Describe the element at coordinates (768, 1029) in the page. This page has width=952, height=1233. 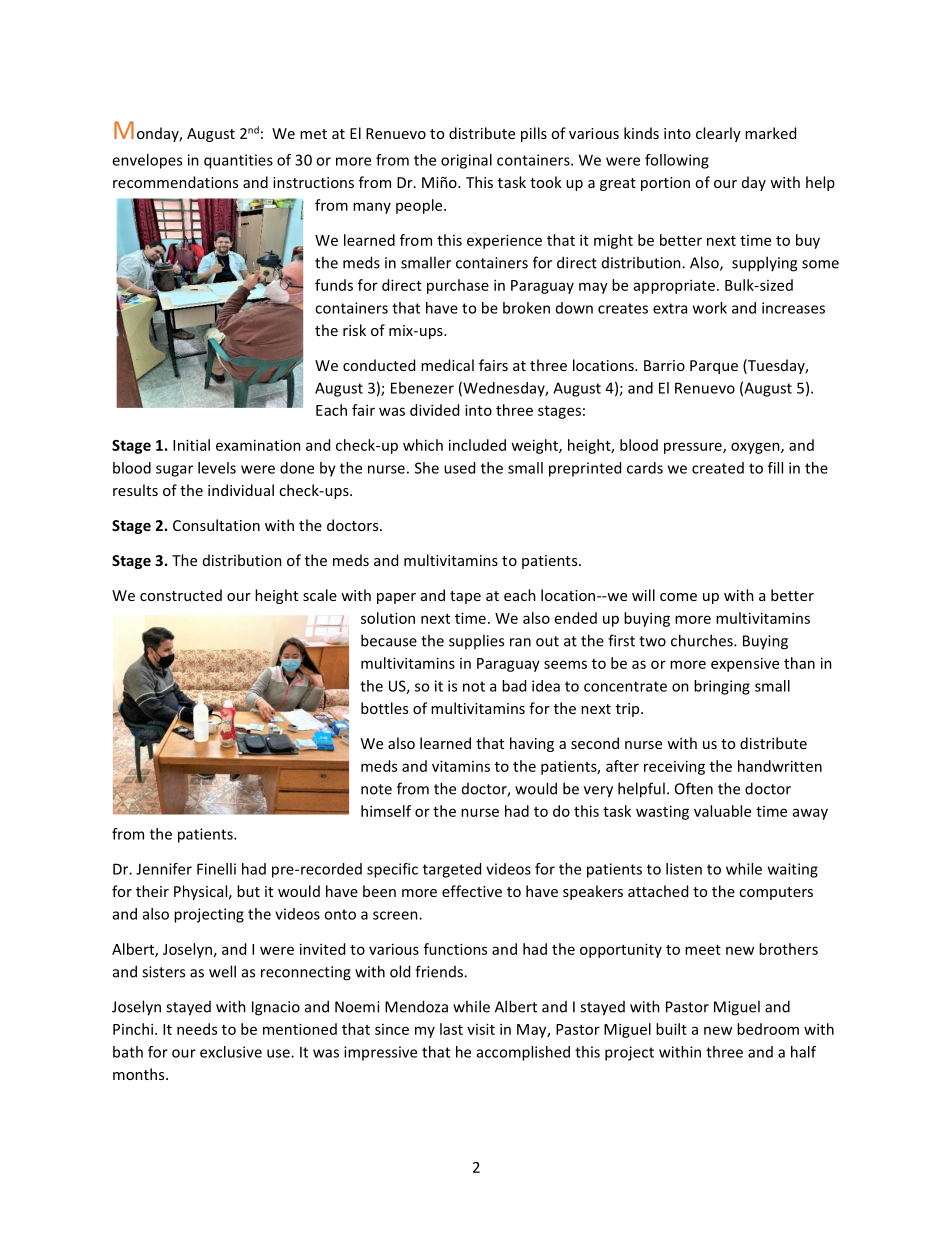
I see `bedroom` at that location.
